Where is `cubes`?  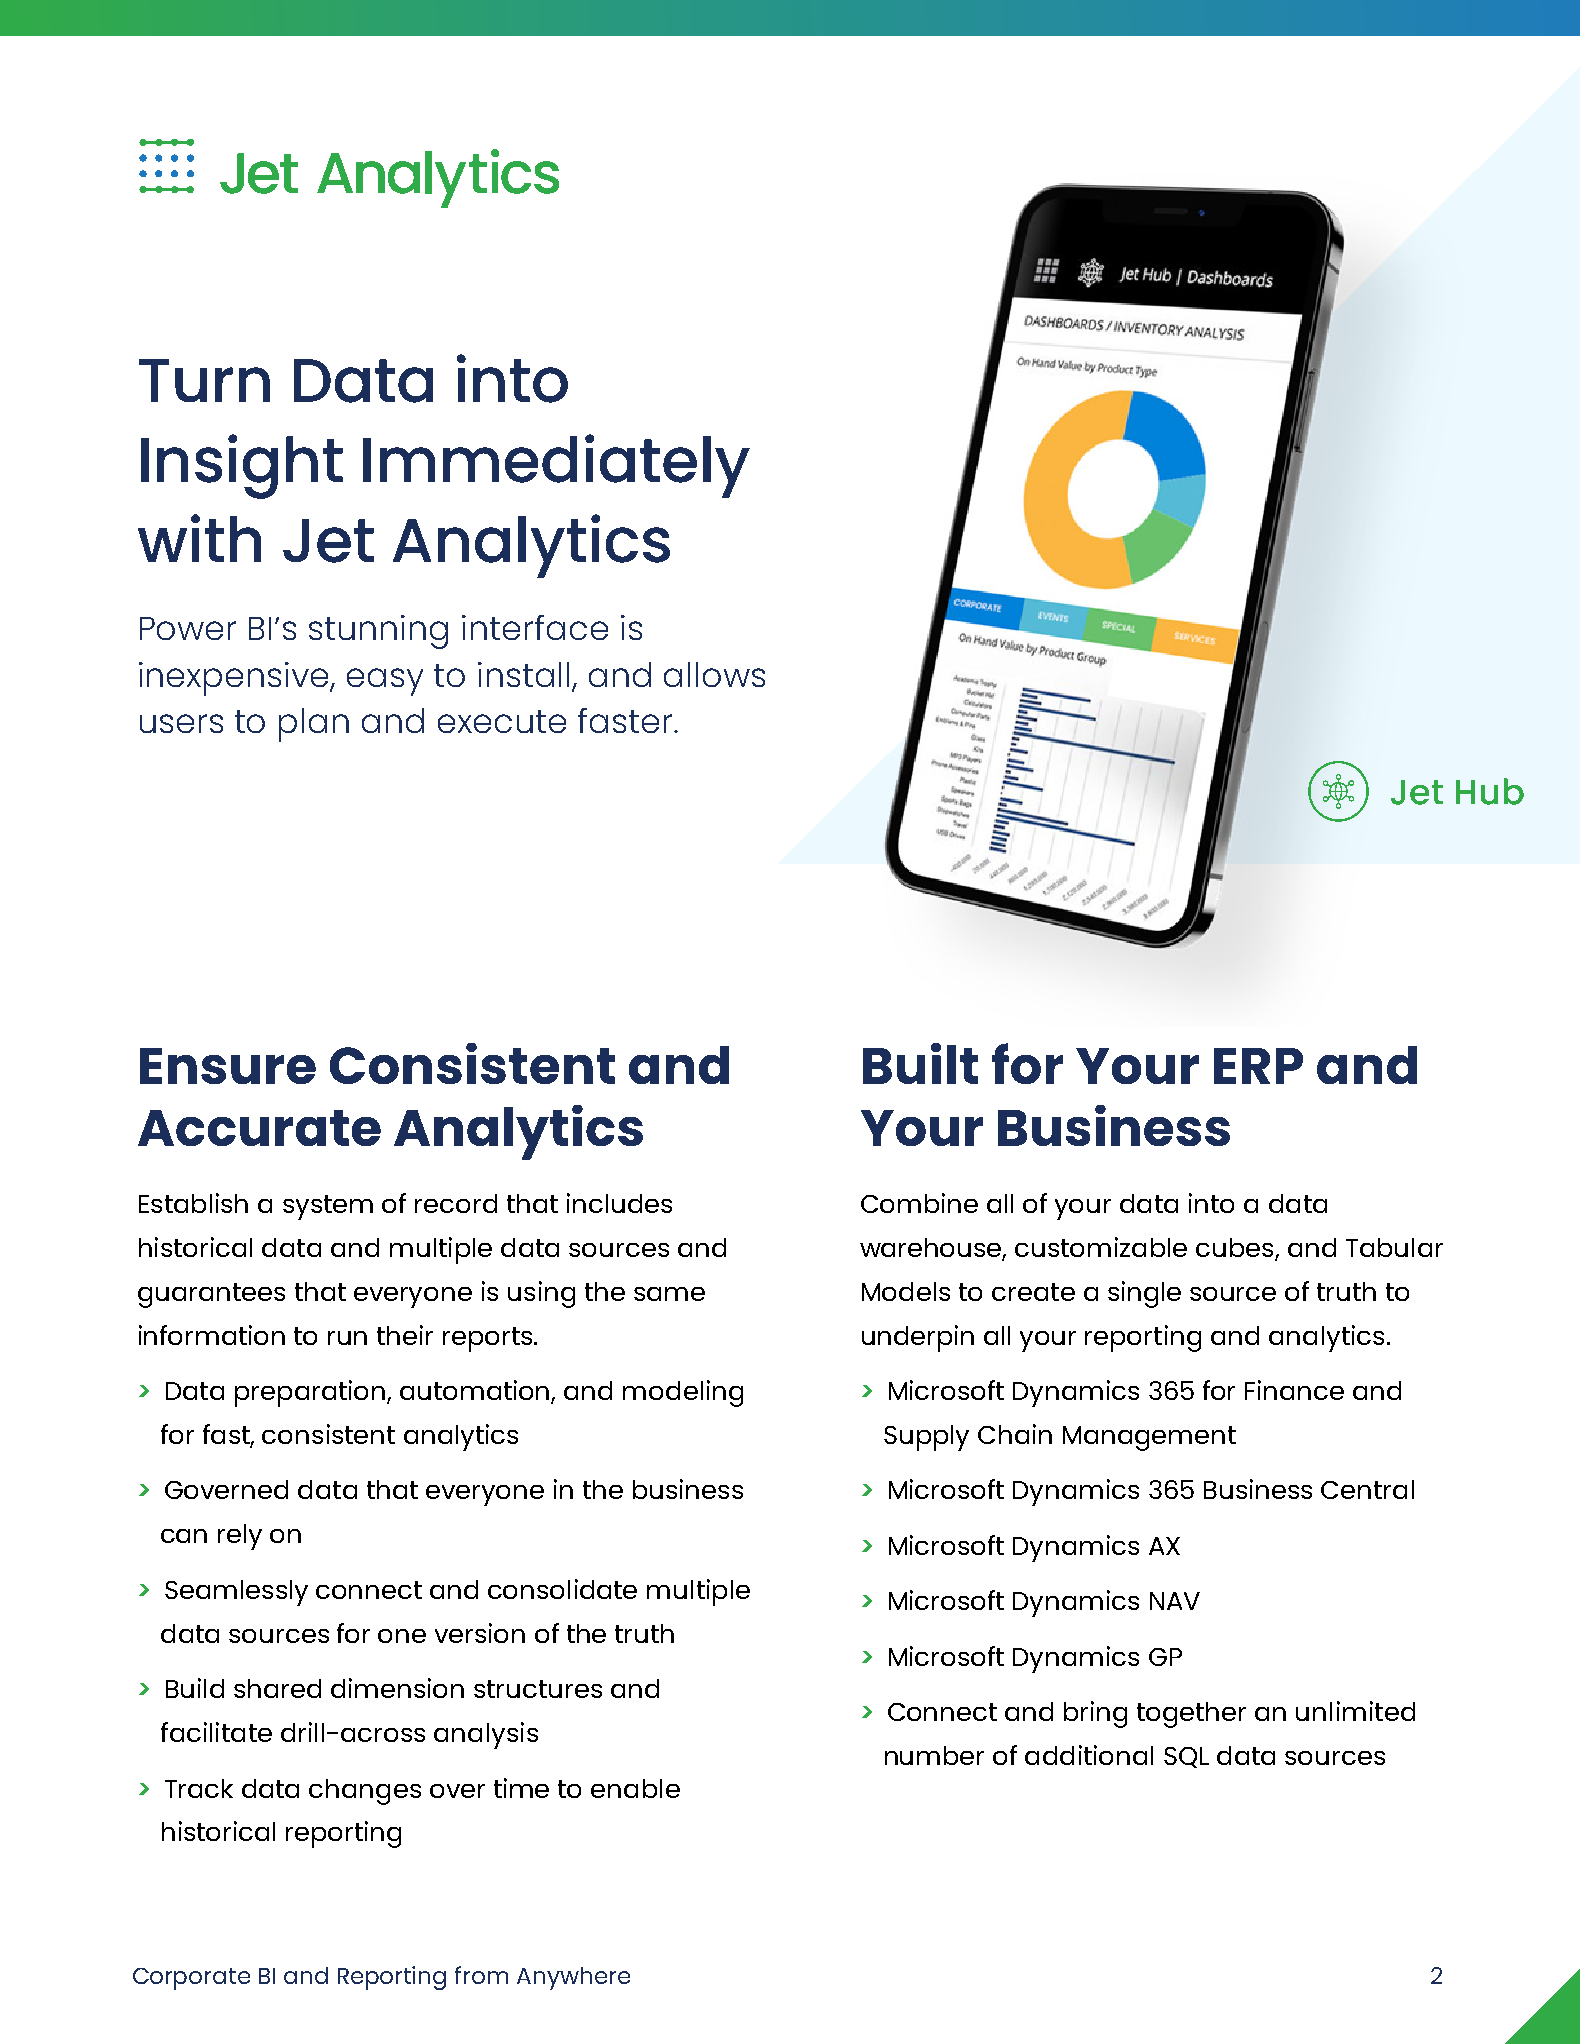 cubes is located at coordinates (1236, 1249).
